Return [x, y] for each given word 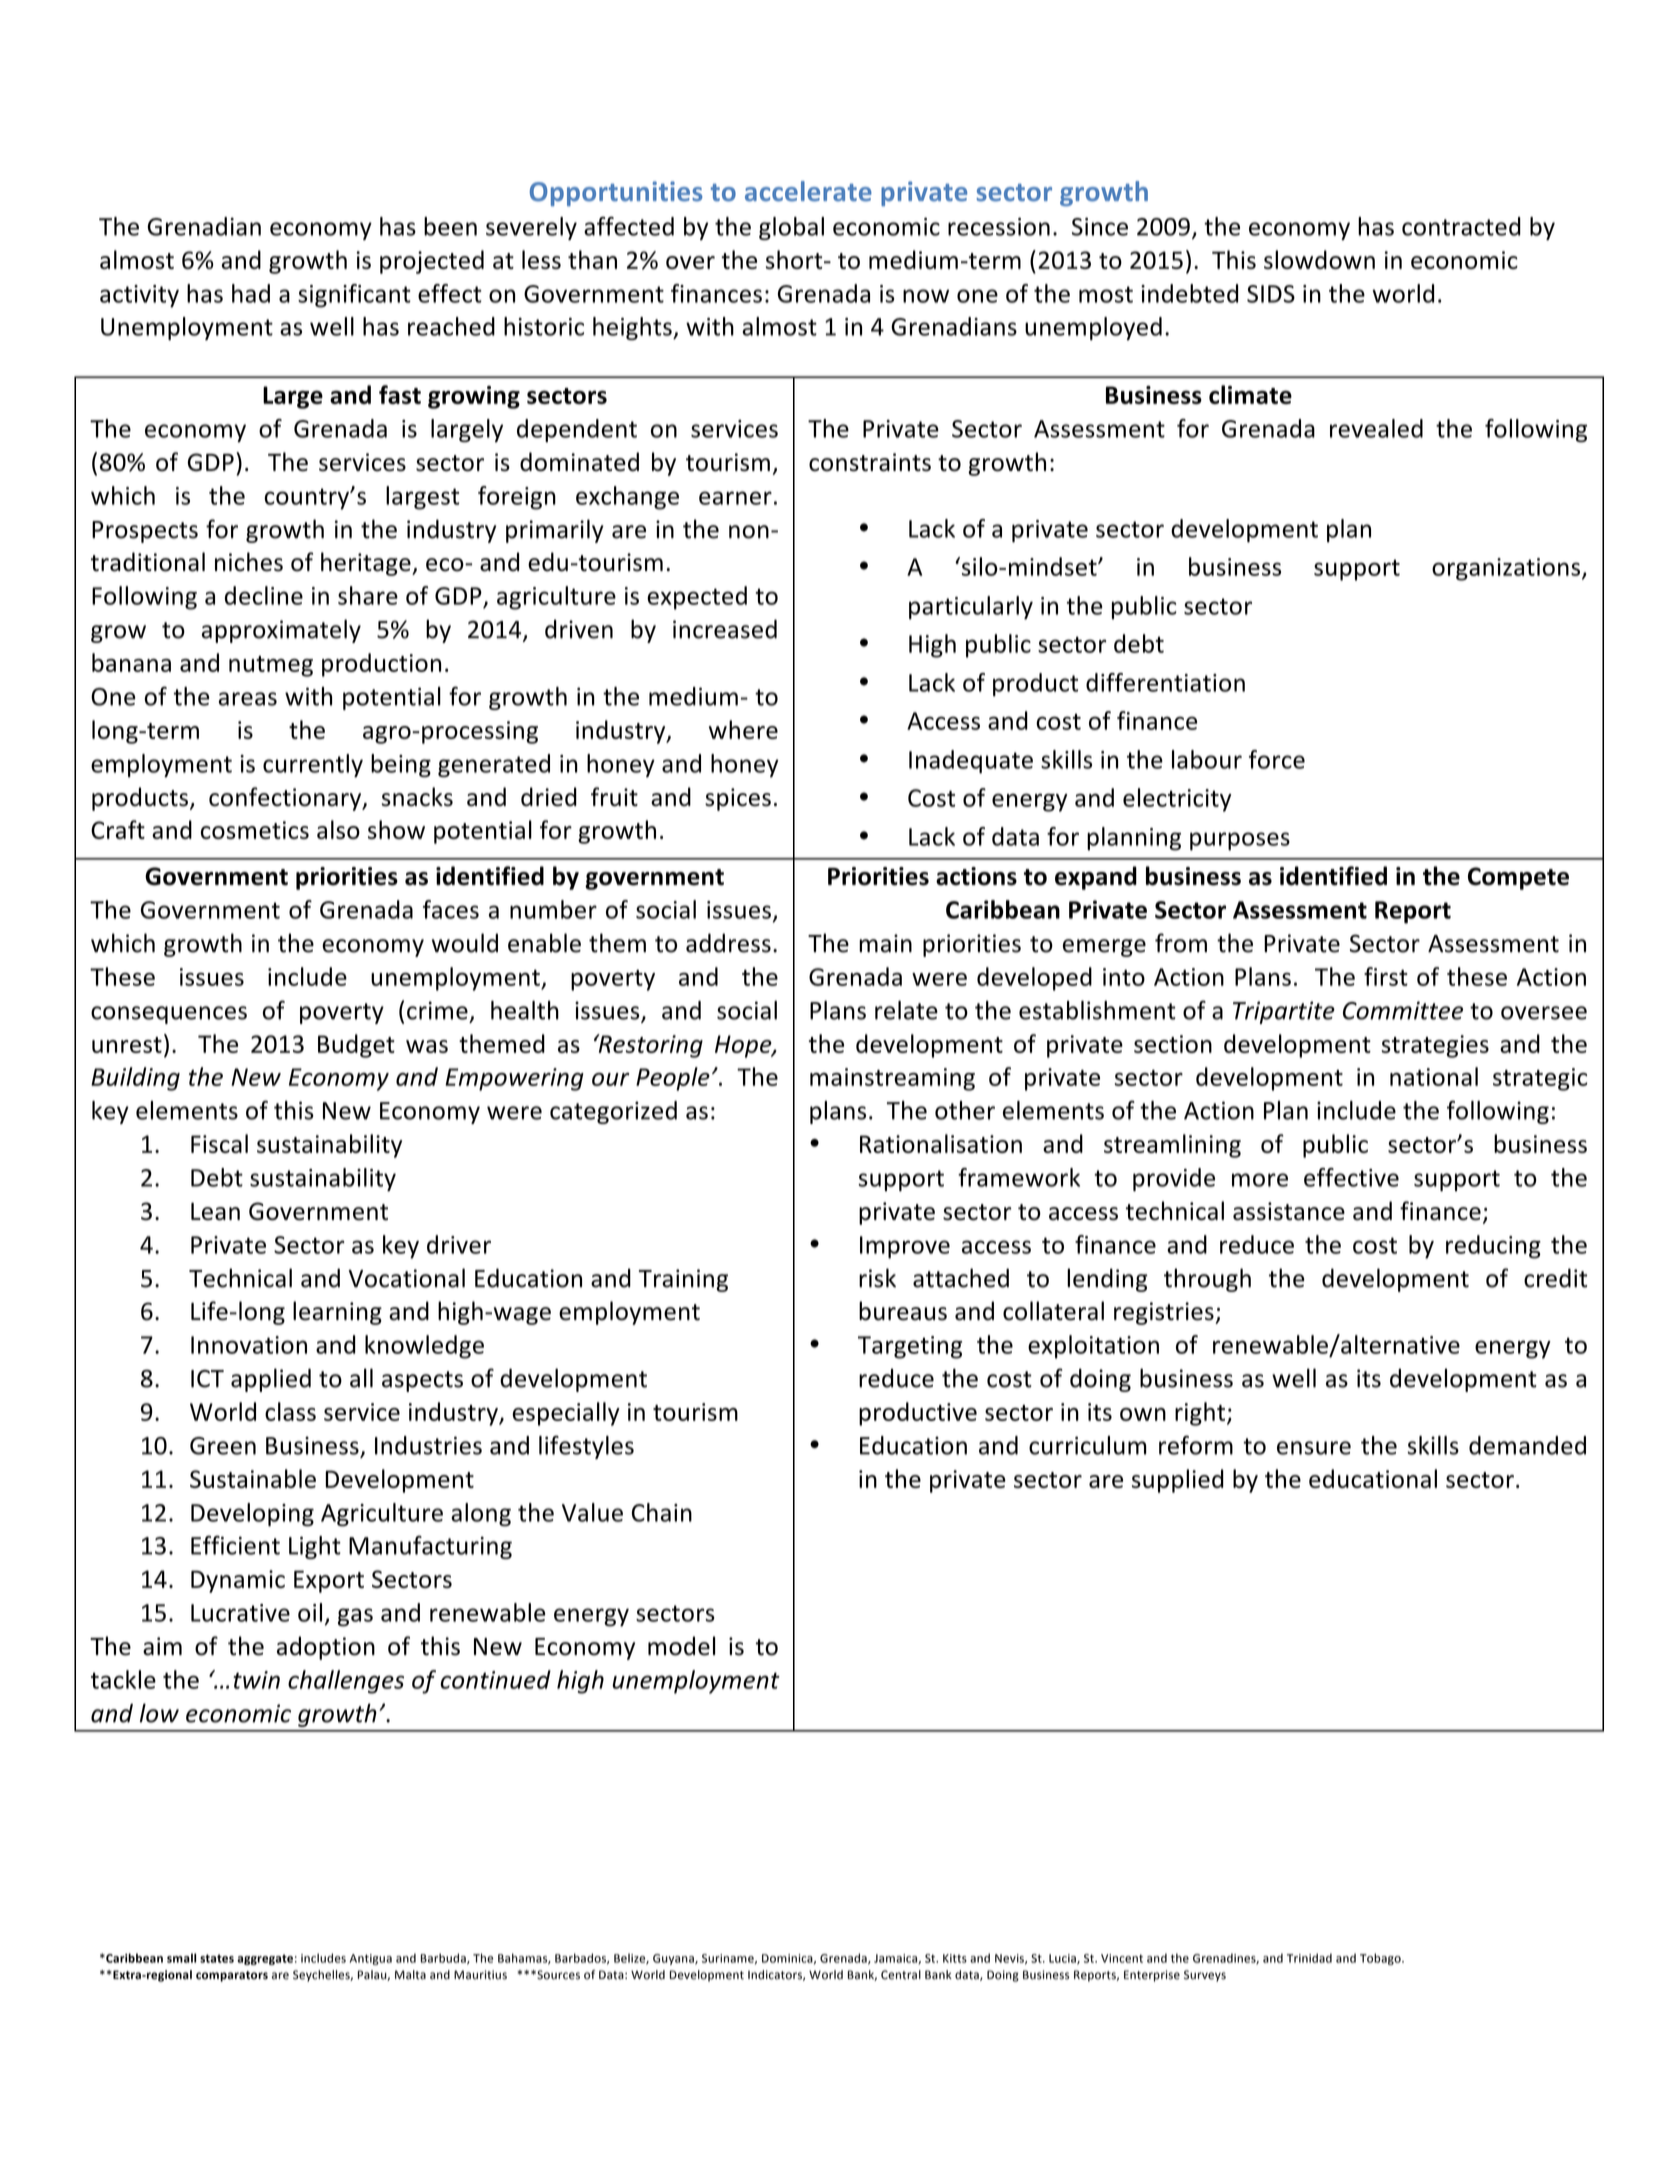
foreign [517, 498]
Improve [905, 1247]
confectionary [286, 799]
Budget [356, 1046]
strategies [1435, 1046]
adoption [326, 1648]
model [681, 1646]
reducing [1493, 1247]
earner [735, 498]
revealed [1376, 428]
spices [738, 799]
